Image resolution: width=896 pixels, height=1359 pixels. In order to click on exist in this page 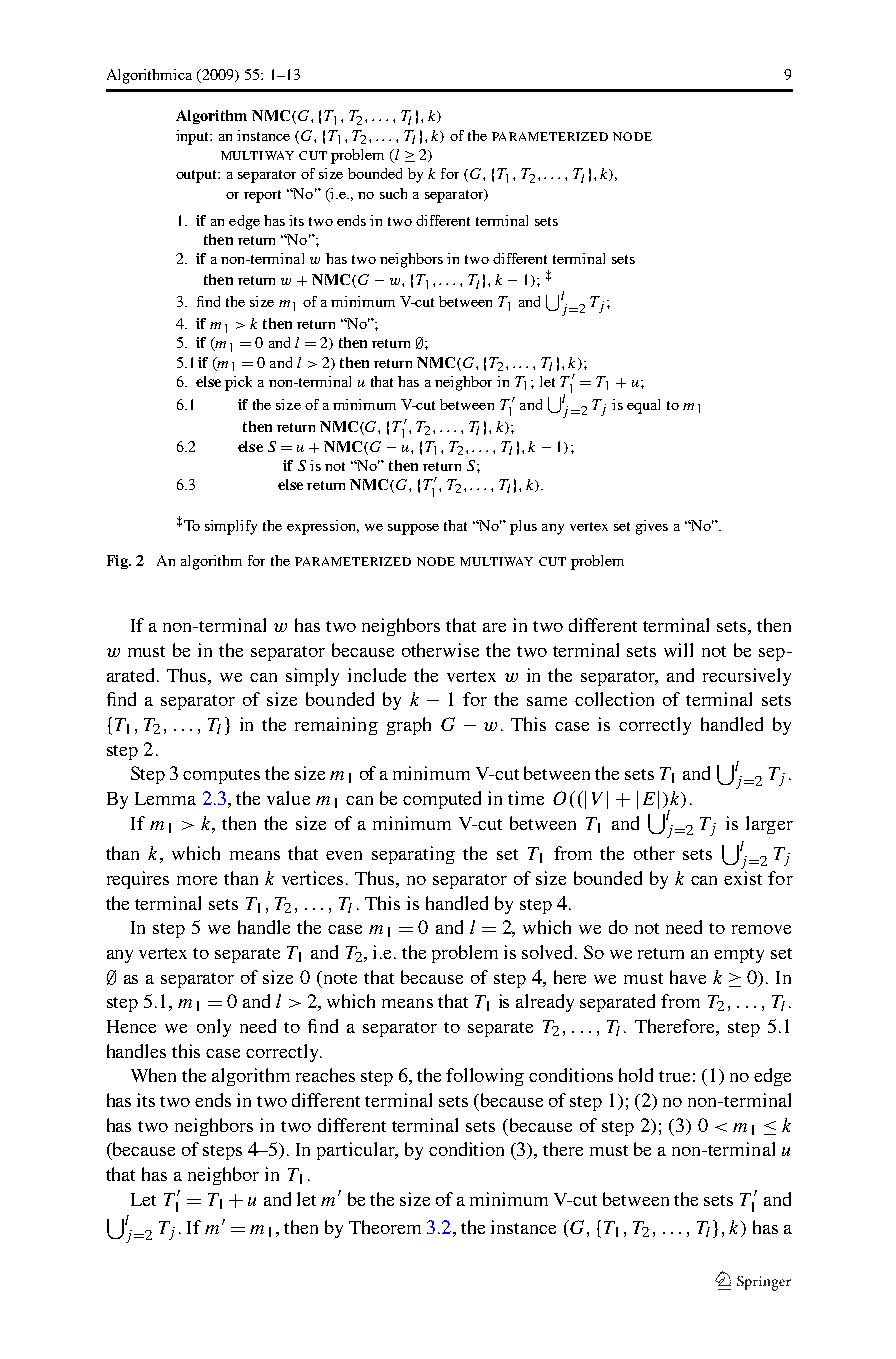, I will do `click(743, 878)`.
